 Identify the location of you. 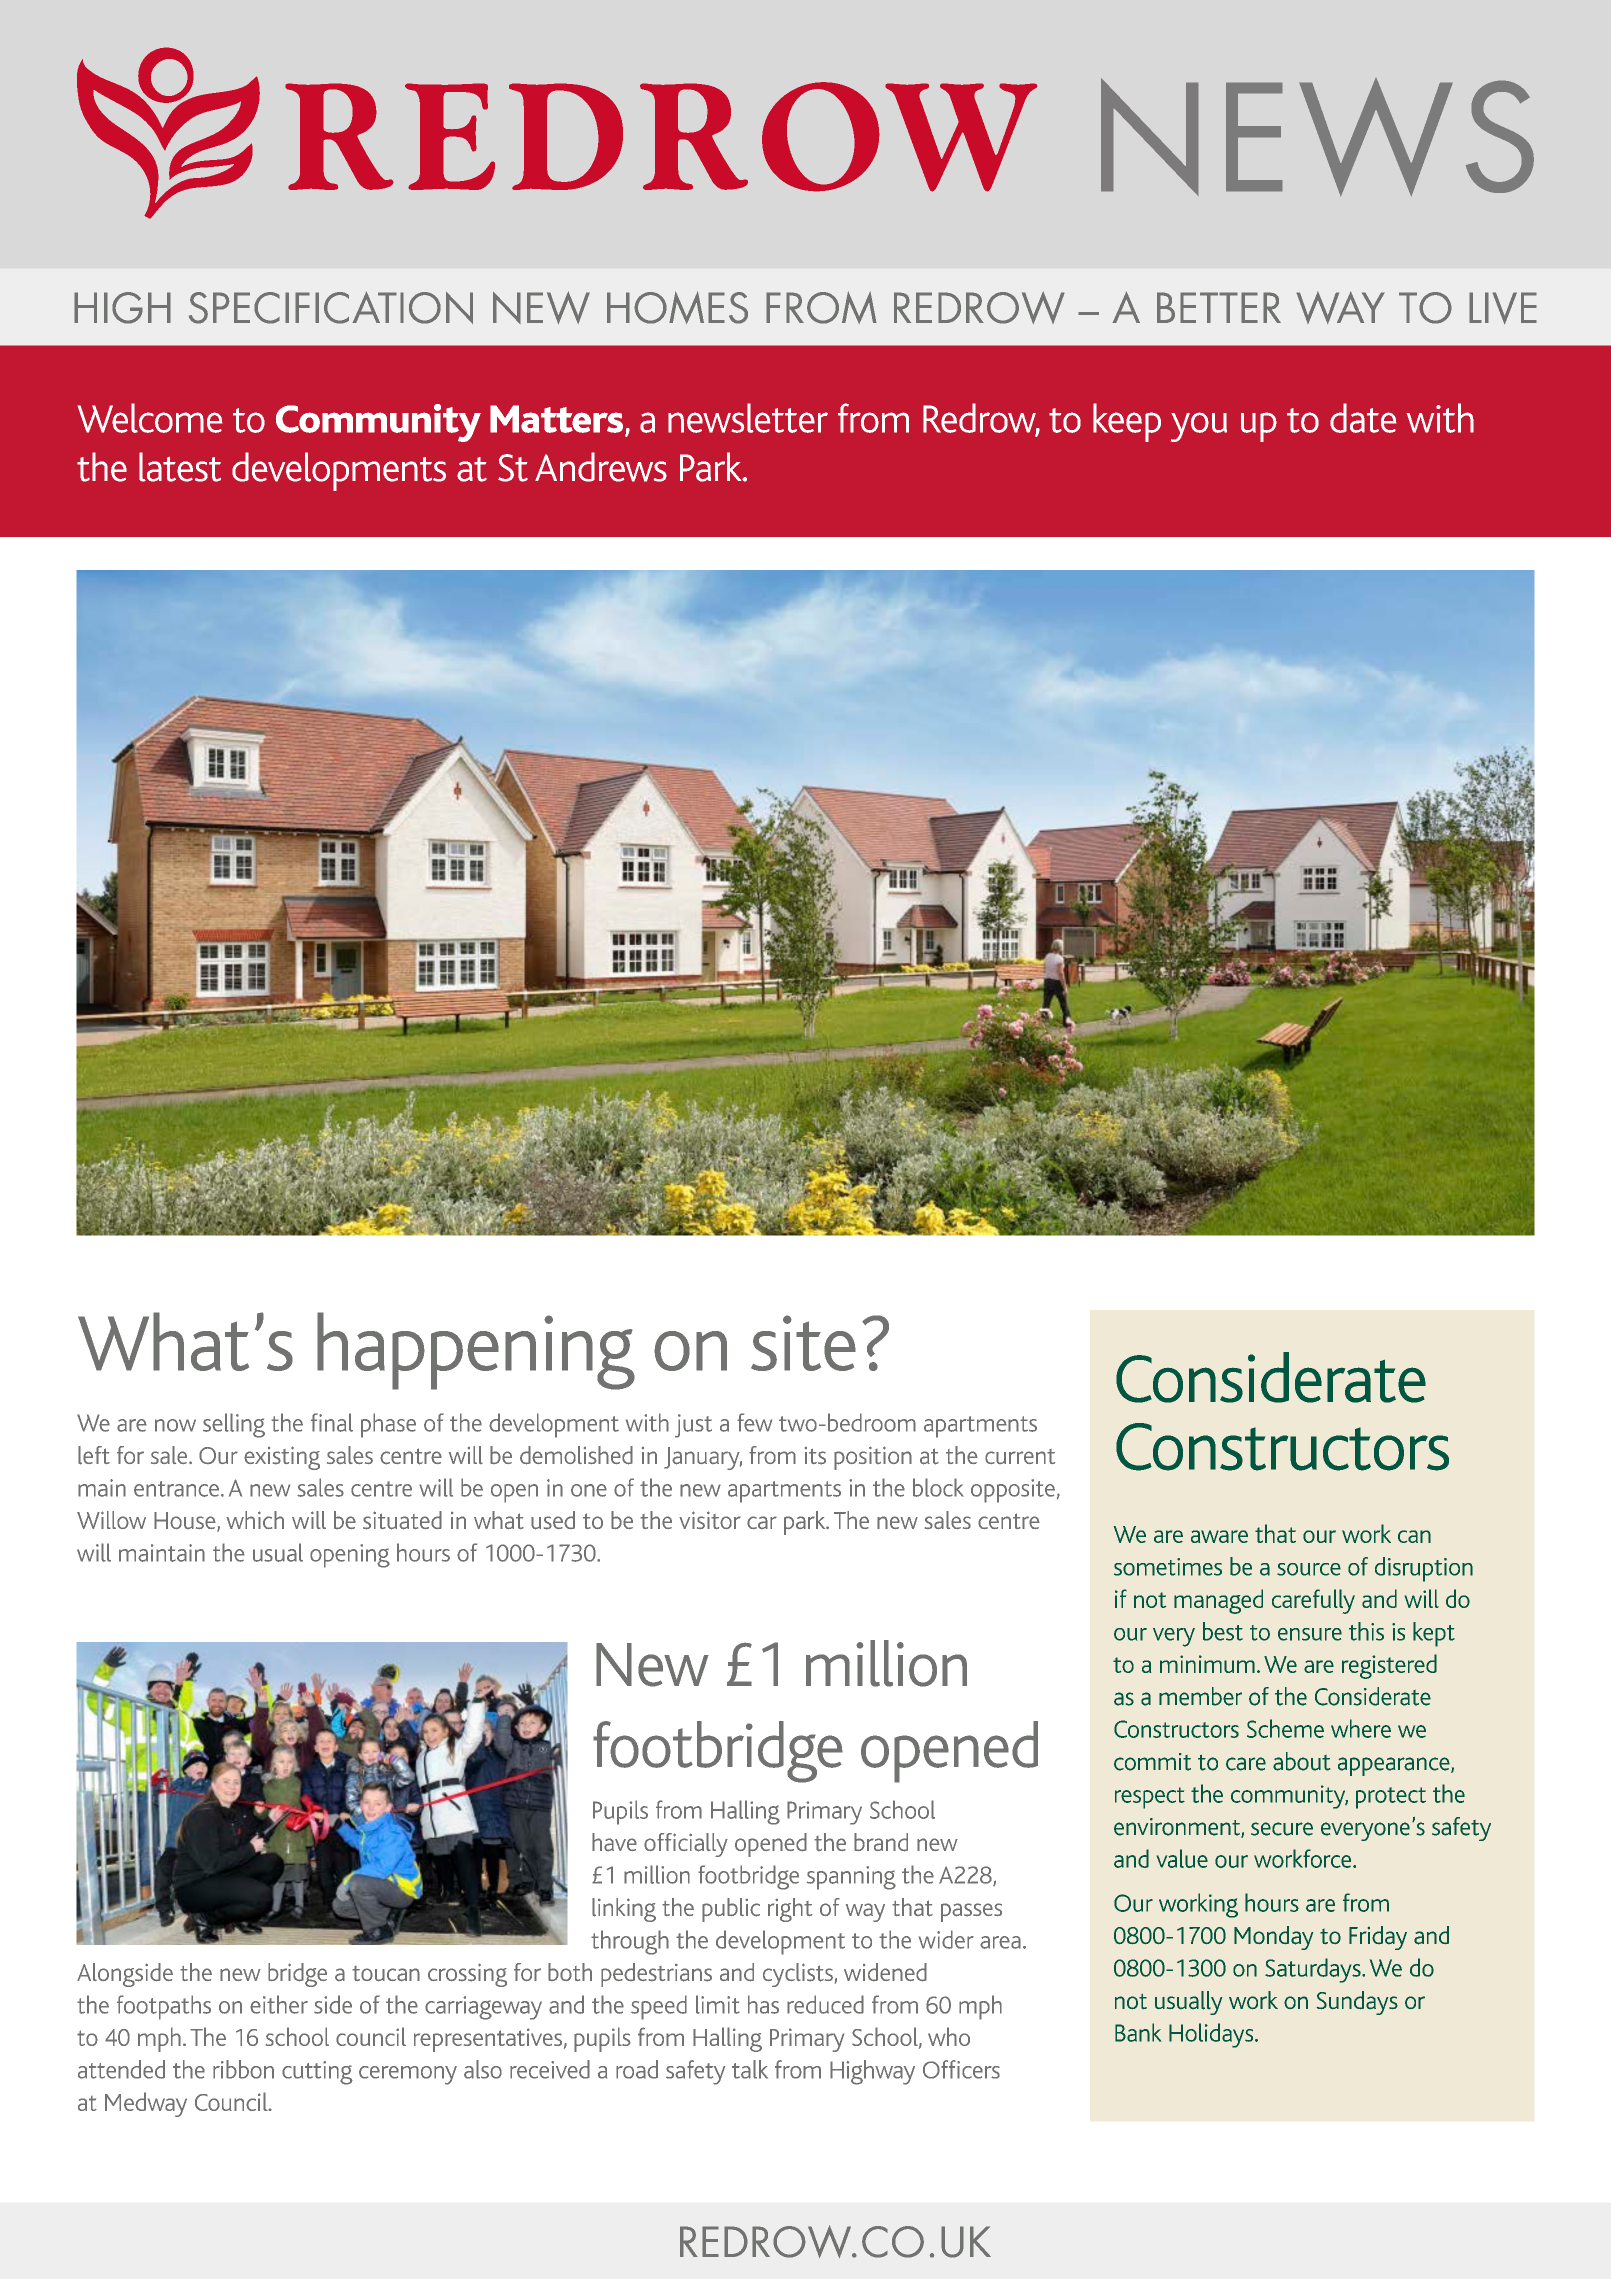
(1199, 427).
